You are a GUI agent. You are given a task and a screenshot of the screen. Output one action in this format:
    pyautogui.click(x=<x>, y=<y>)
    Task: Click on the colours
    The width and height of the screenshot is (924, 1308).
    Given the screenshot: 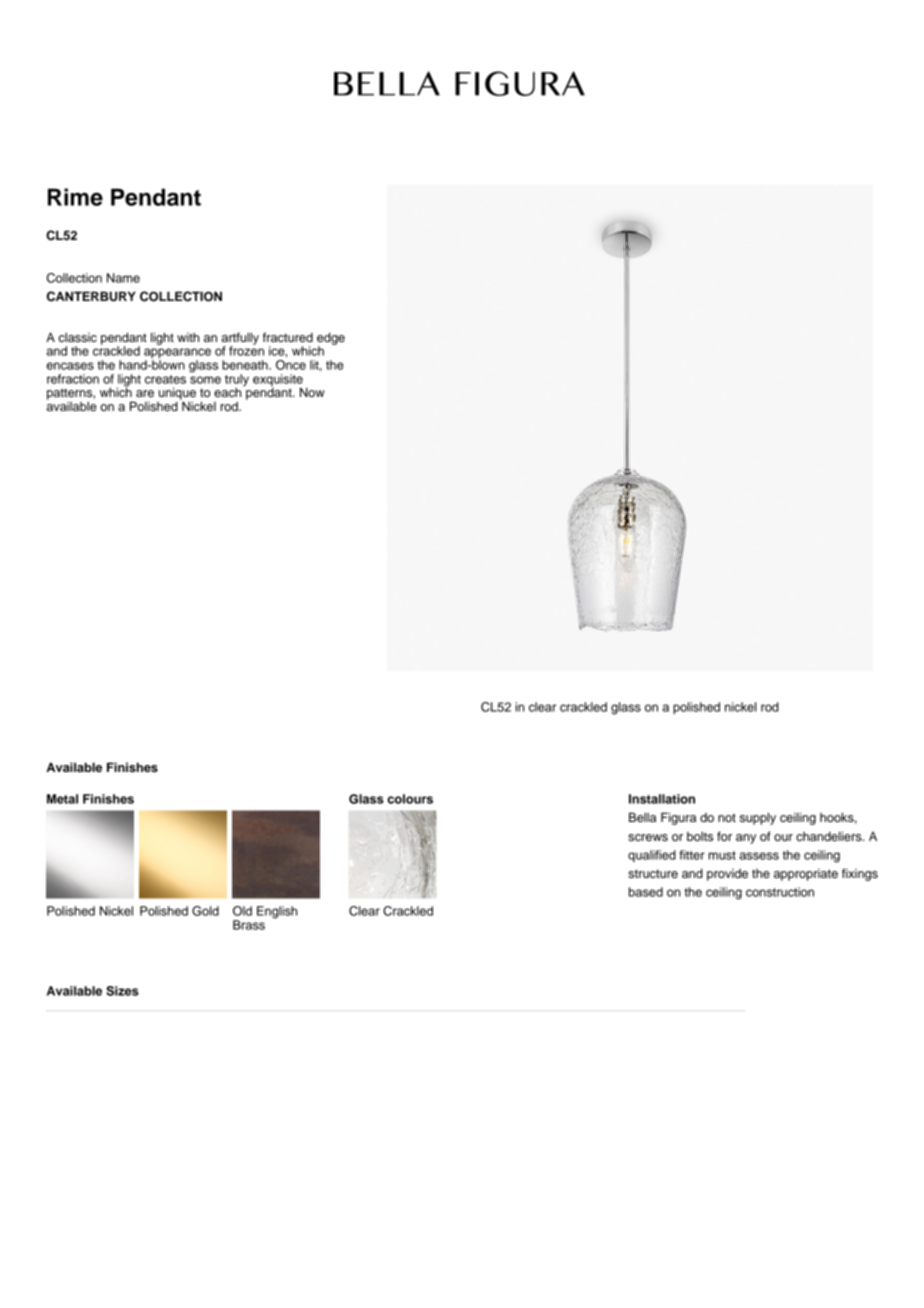 What is the action you would take?
    pyautogui.click(x=410, y=799)
